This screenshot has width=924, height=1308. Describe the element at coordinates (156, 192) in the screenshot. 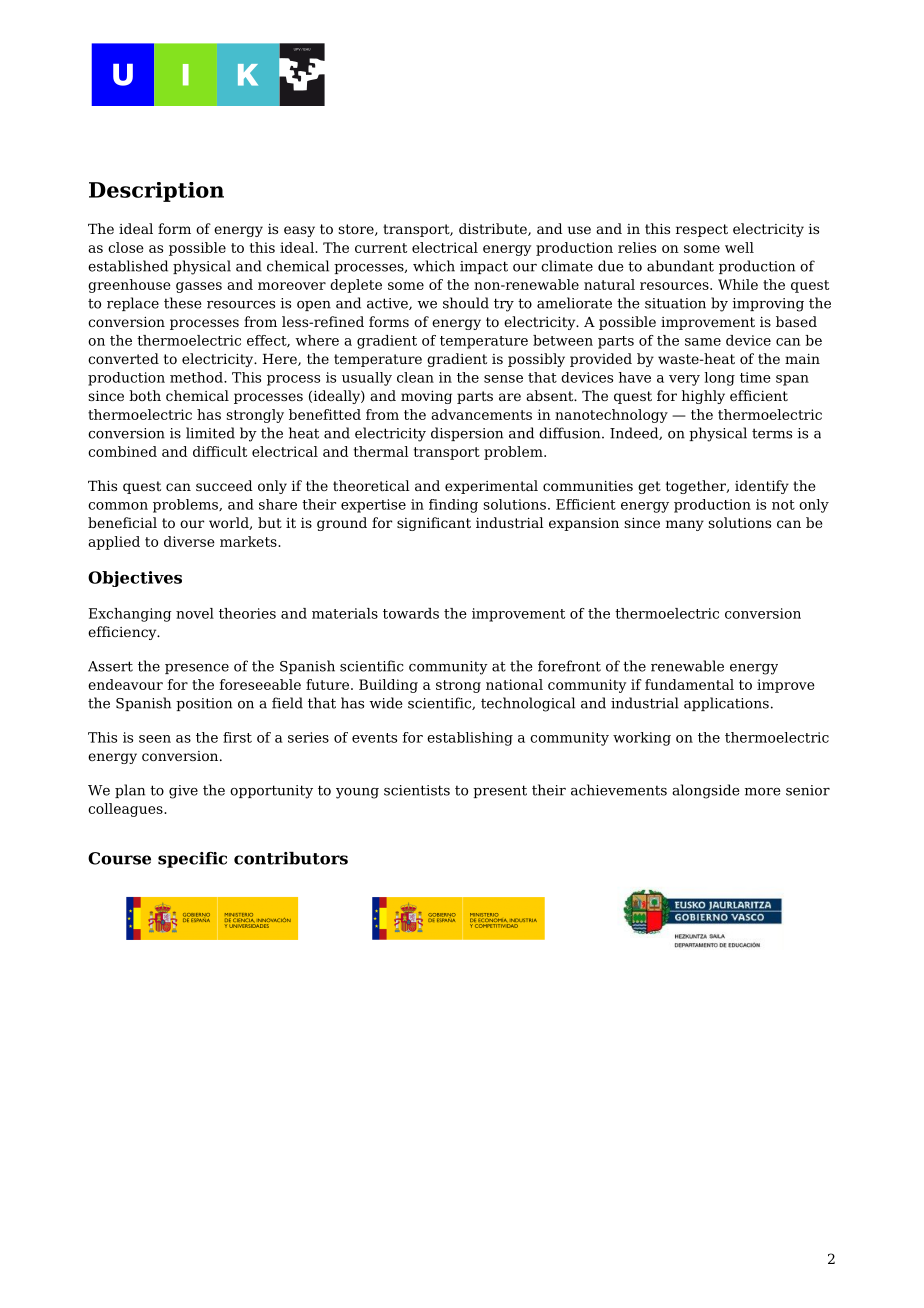

I see `Description` at that location.
